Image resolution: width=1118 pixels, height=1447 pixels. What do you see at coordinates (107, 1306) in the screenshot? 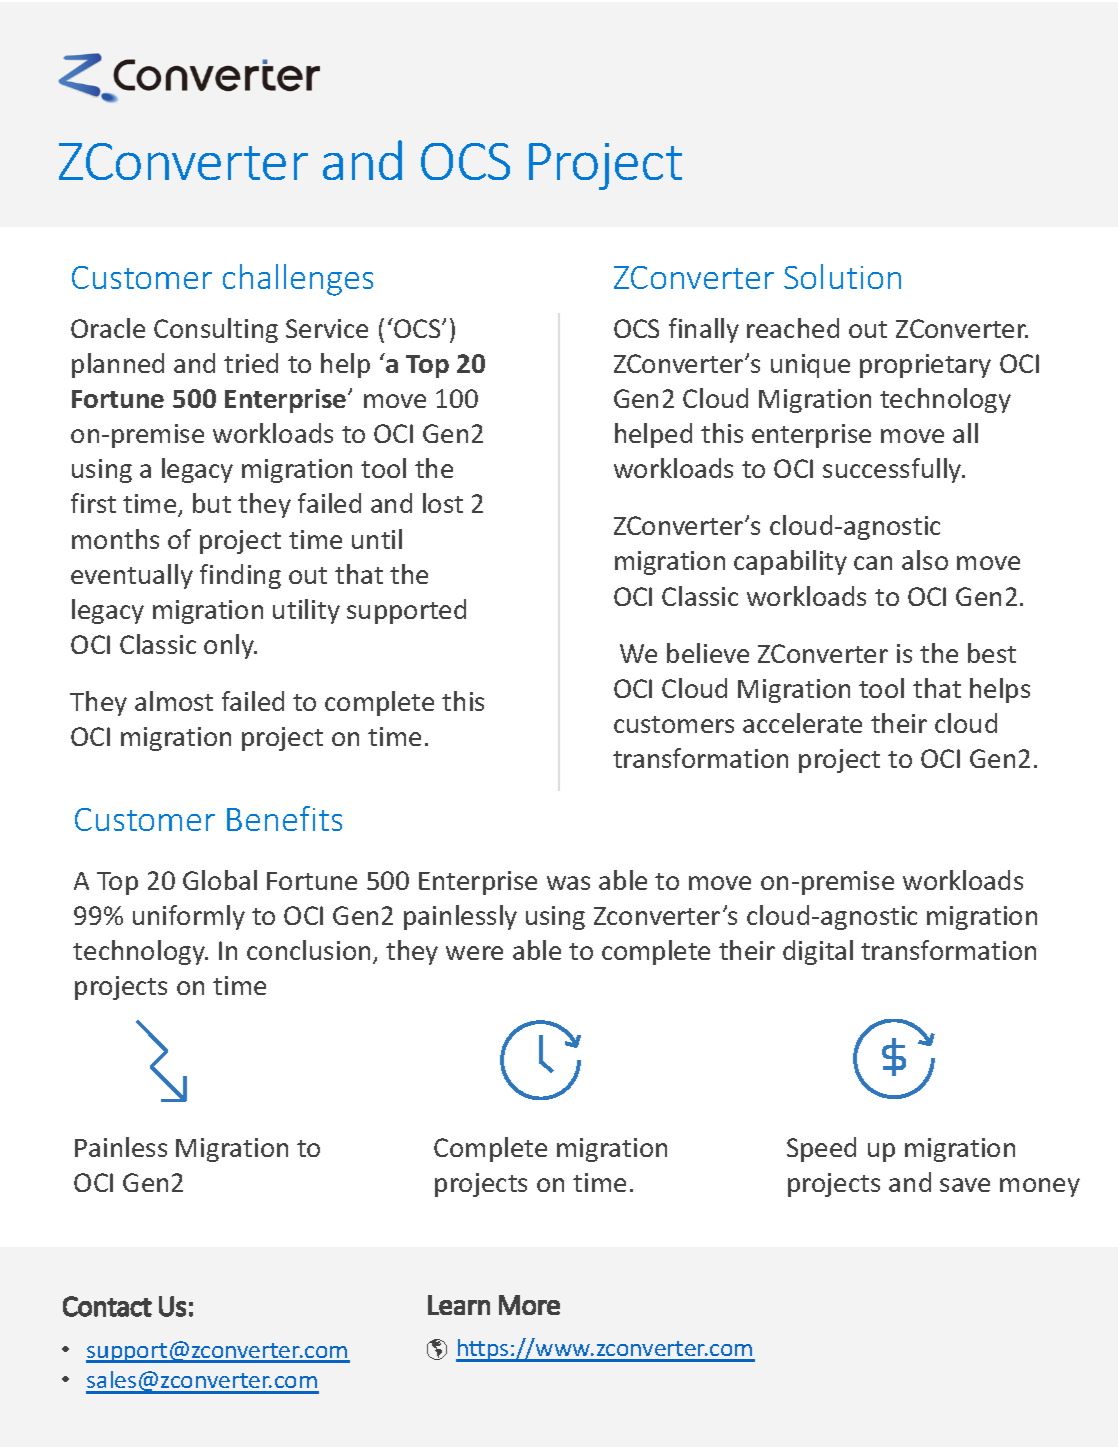
I see `Contact` at bounding box center [107, 1306].
